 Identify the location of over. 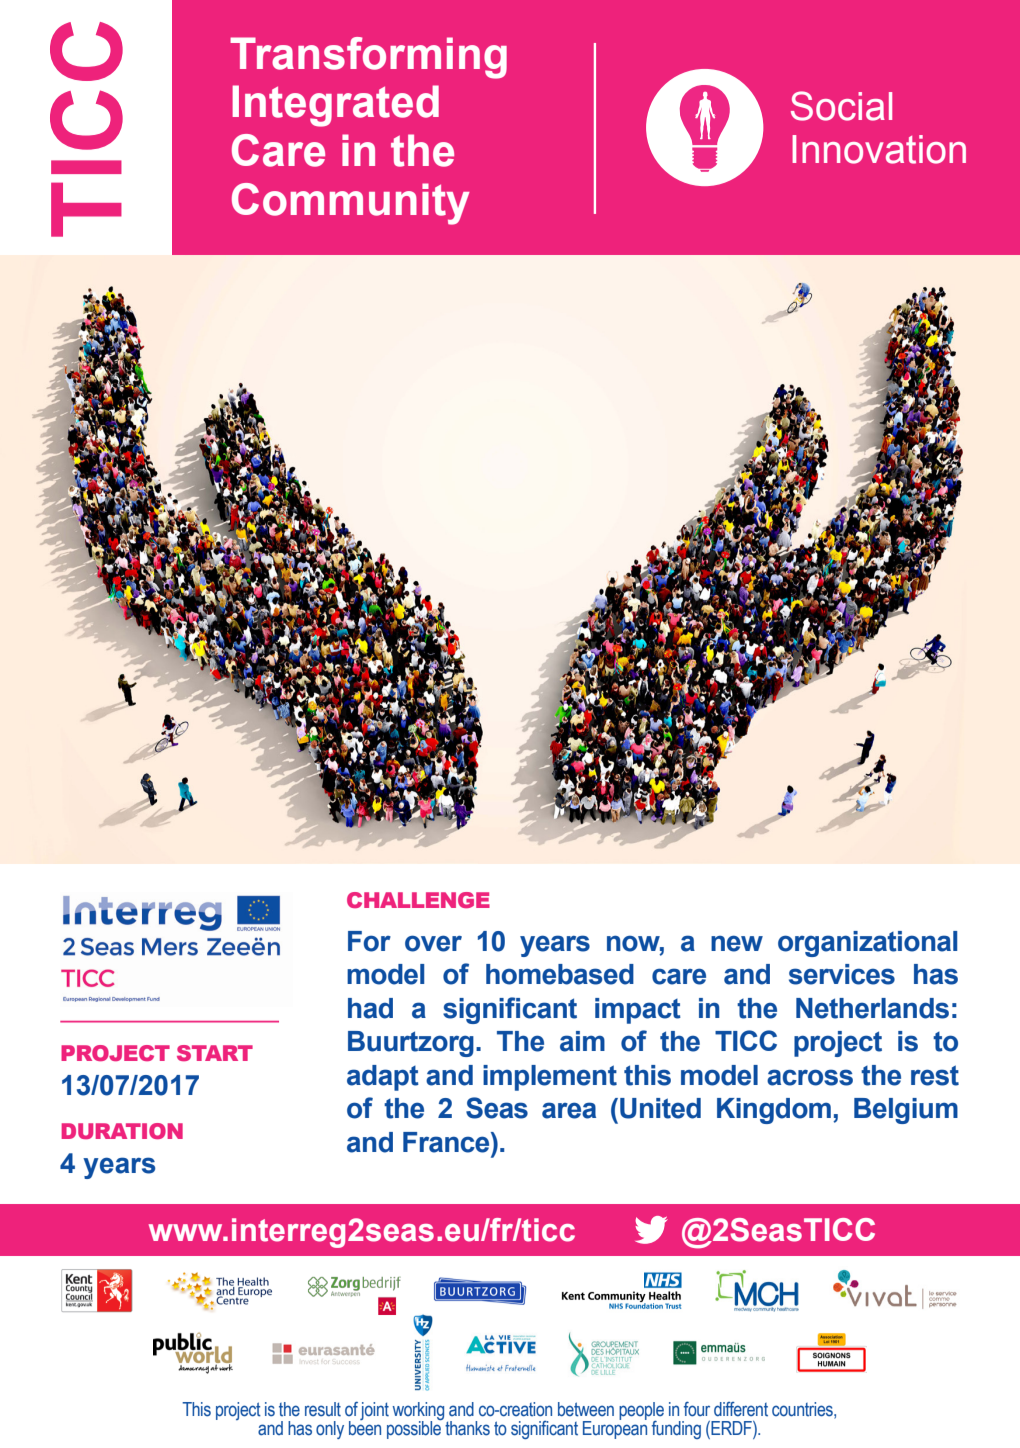
(433, 943).
